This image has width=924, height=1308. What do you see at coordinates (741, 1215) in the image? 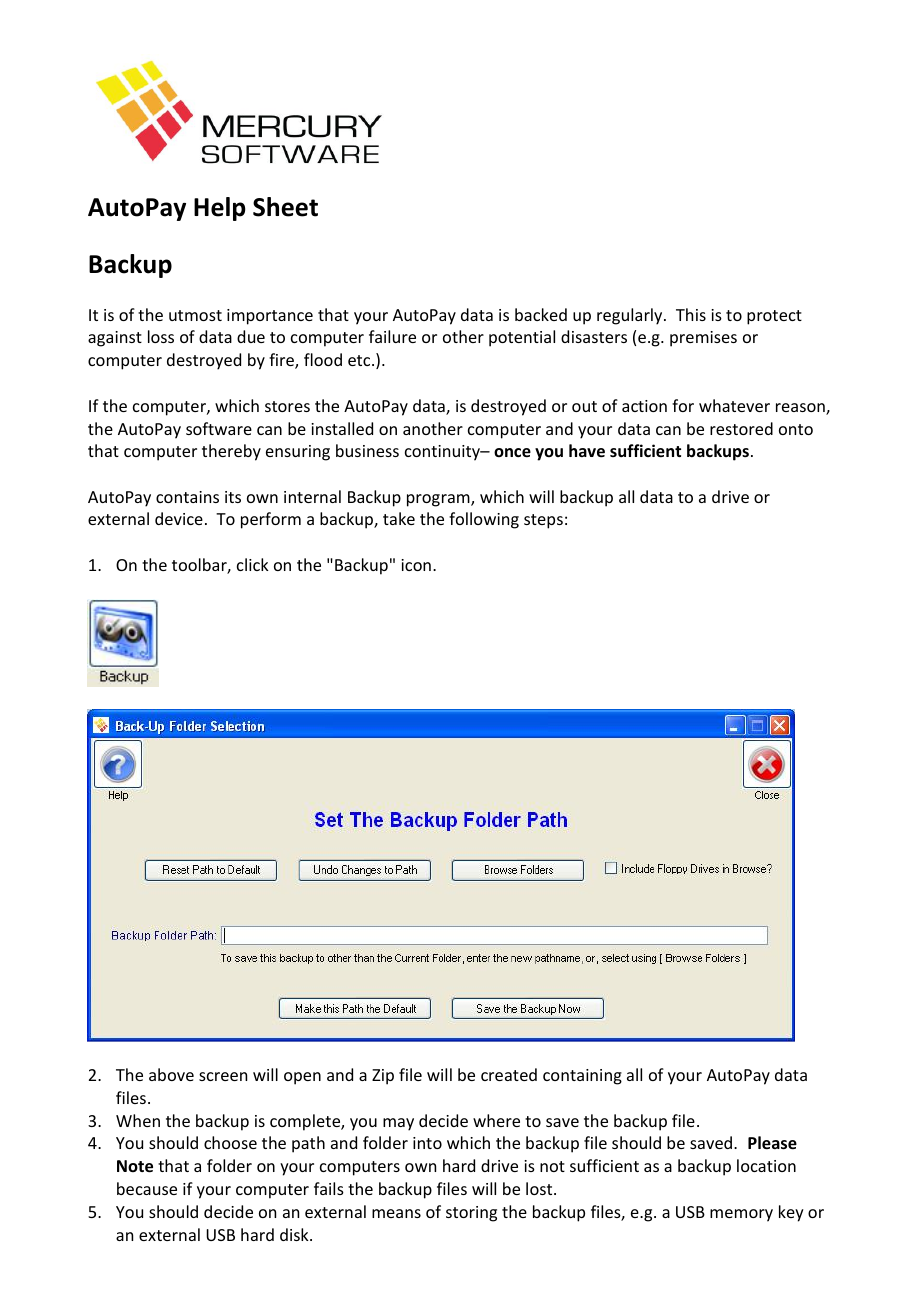
I see `memory` at bounding box center [741, 1215].
